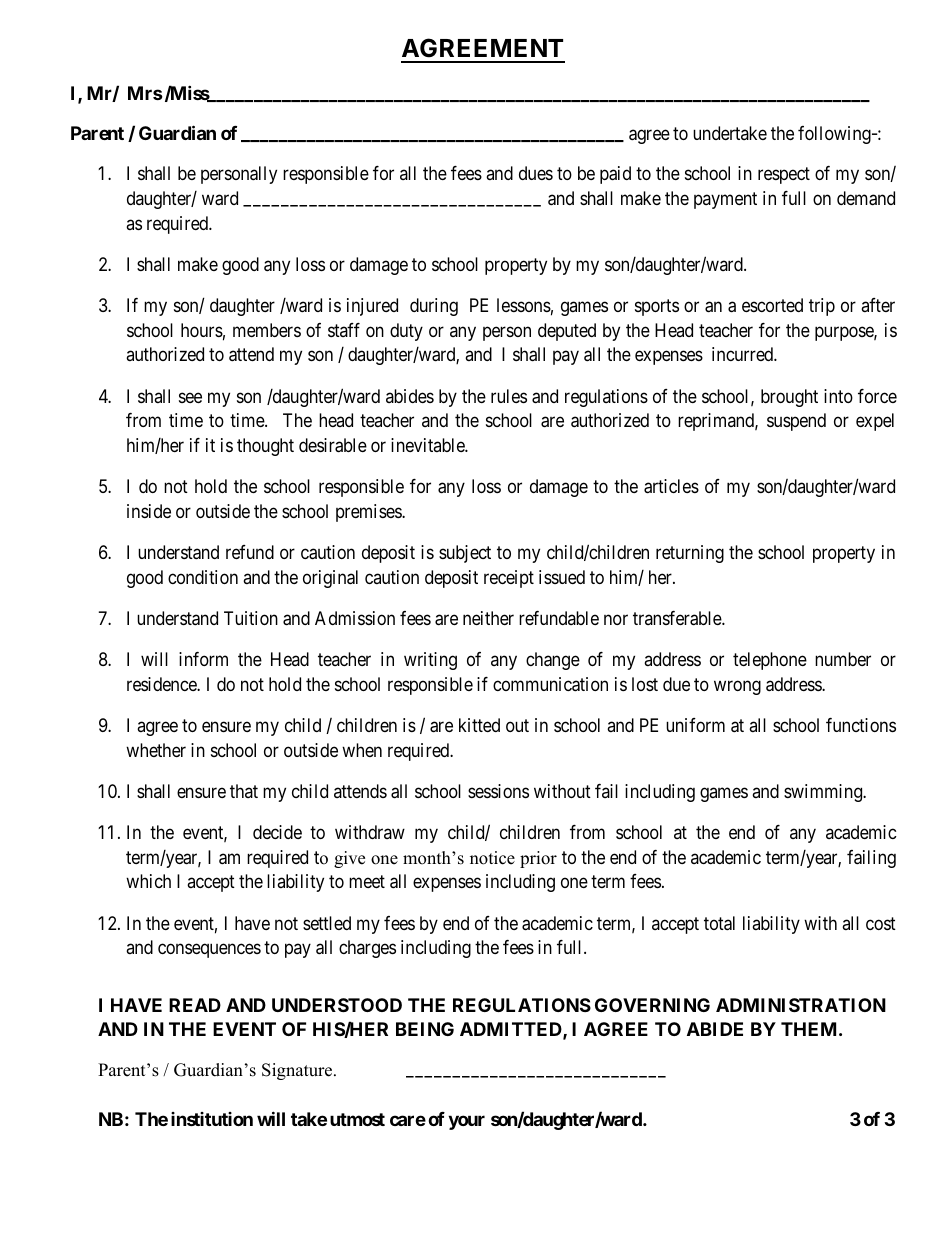  What do you see at coordinates (212, 1119) in the page?
I see `institution` at bounding box center [212, 1119].
